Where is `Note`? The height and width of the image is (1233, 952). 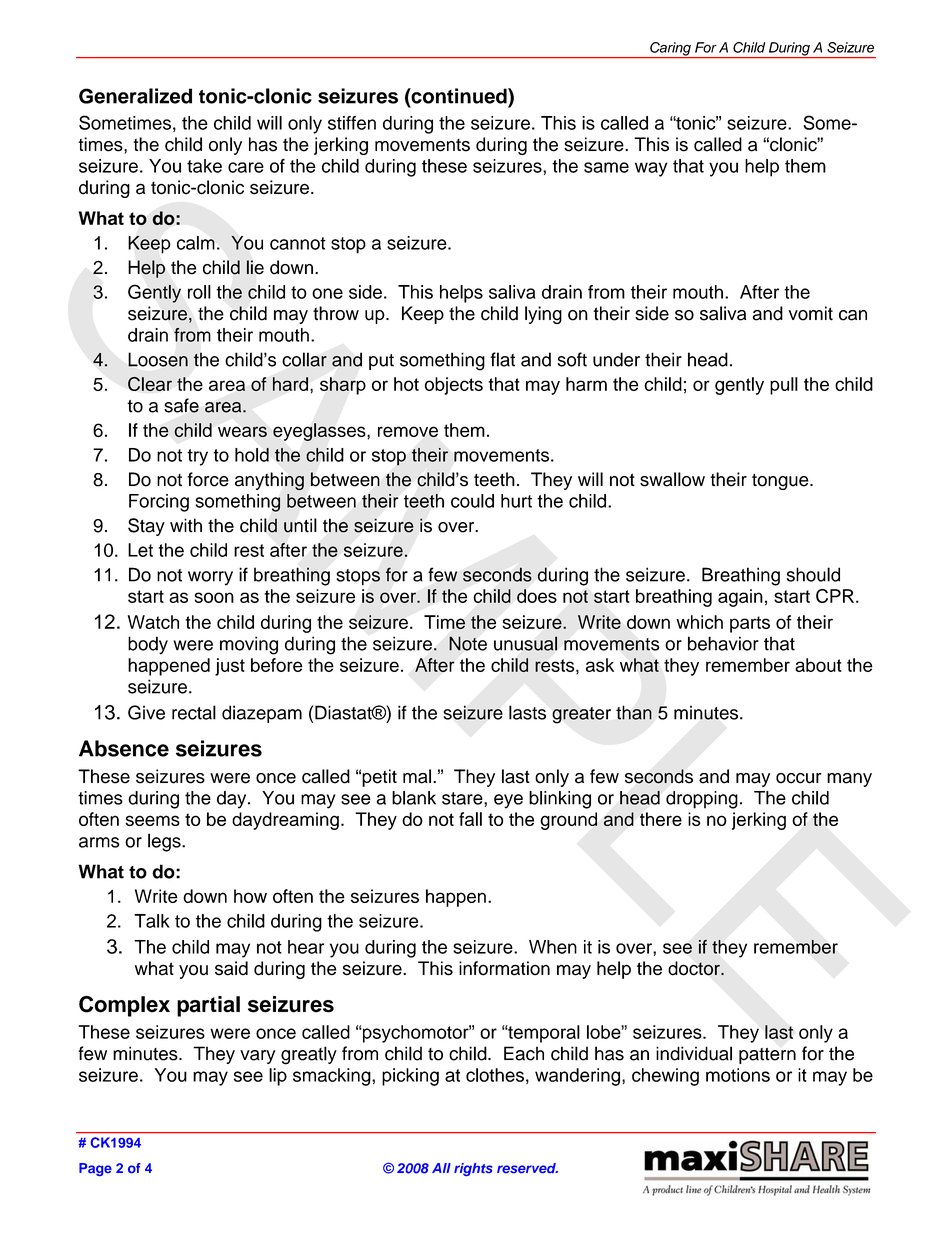
Note is located at coordinates (468, 643).
